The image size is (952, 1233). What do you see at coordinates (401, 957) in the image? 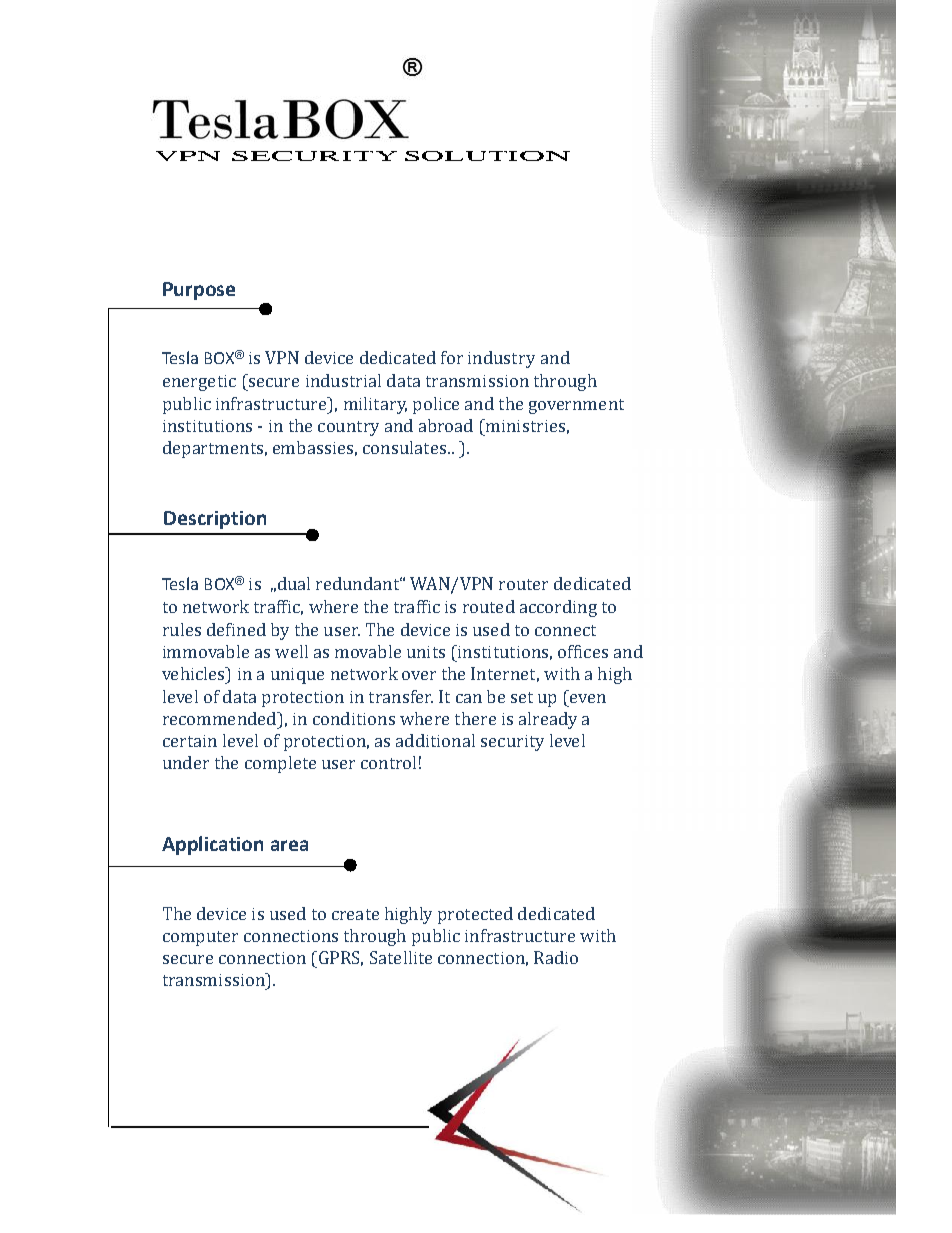
I see `Satellite` at bounding box center [401, 957].
